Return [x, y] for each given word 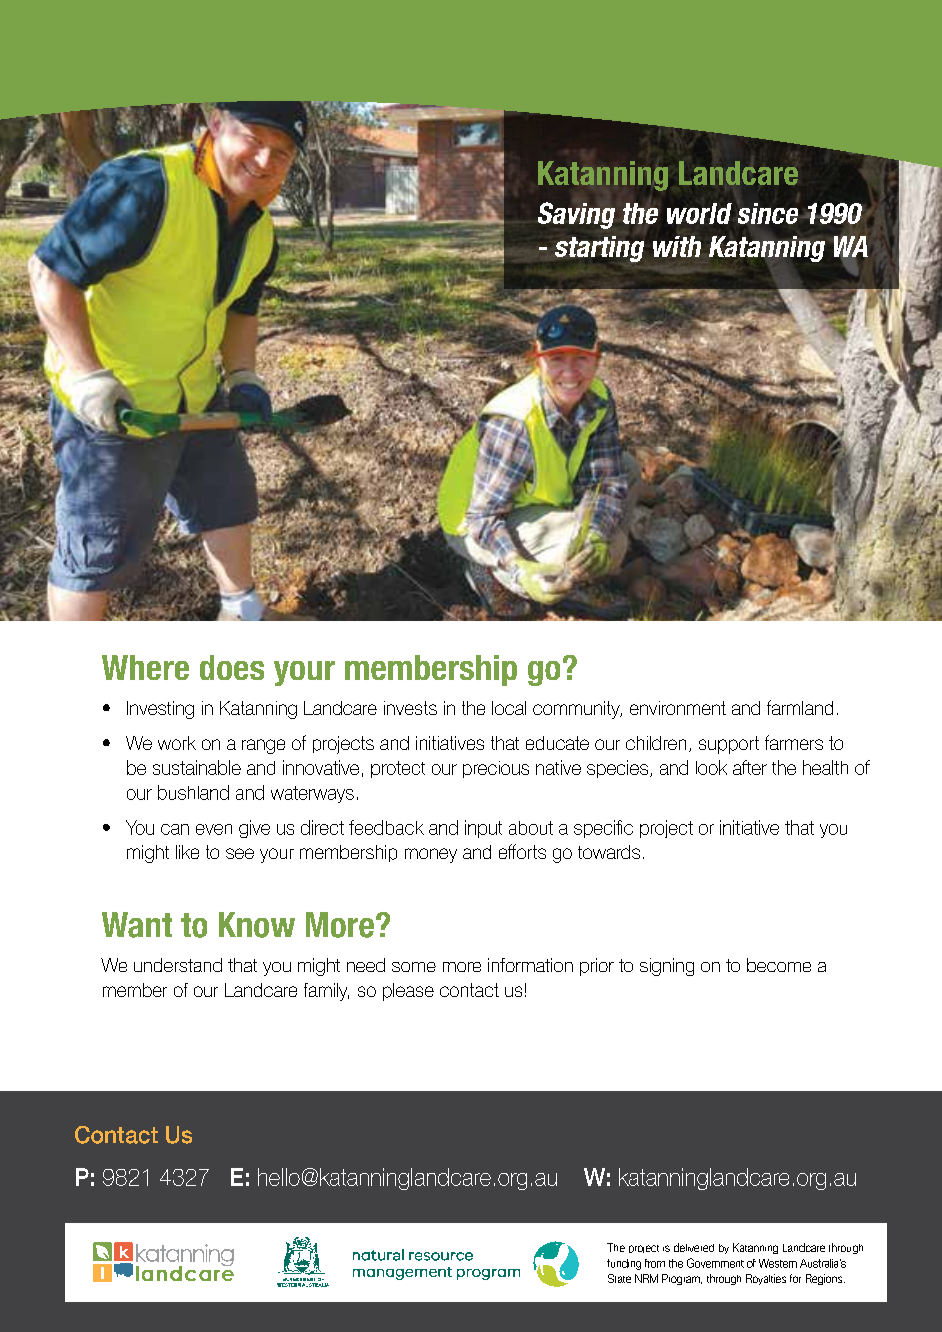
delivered [694, 1247]
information [530, 965]
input [483, 829]
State [619, 1278]
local [509, 708]
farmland [800, 707]
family [326, 992]
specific [603, 829]
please [408, 992]
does [232, 667]
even [214, 829]
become [779, 965]
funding [624, 1264]
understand [178, 965]
